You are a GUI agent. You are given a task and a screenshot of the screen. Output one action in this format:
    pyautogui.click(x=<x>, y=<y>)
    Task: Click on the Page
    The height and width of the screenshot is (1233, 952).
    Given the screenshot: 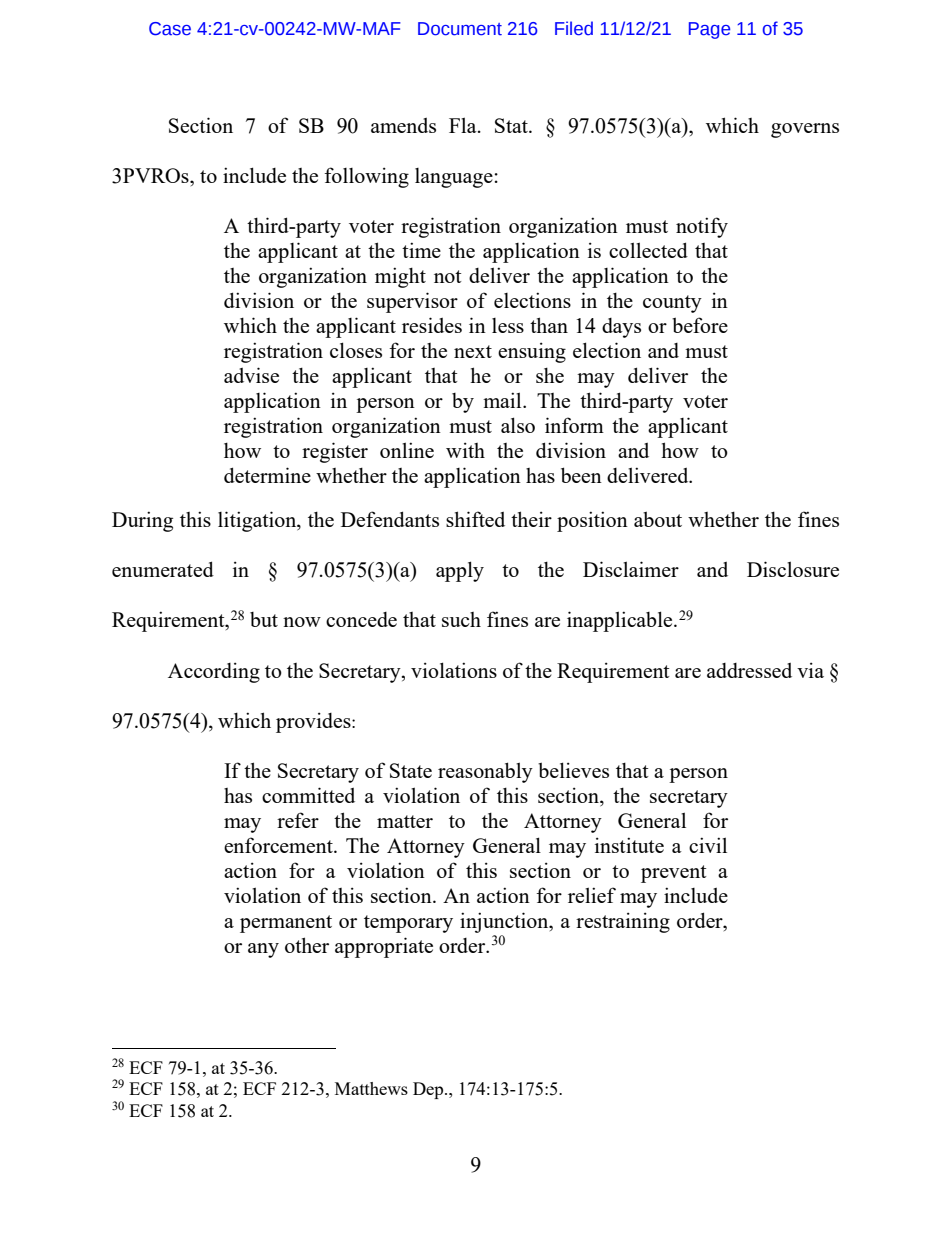 What is the action you would take?
    pyautogui.click(x=709, y=30)
